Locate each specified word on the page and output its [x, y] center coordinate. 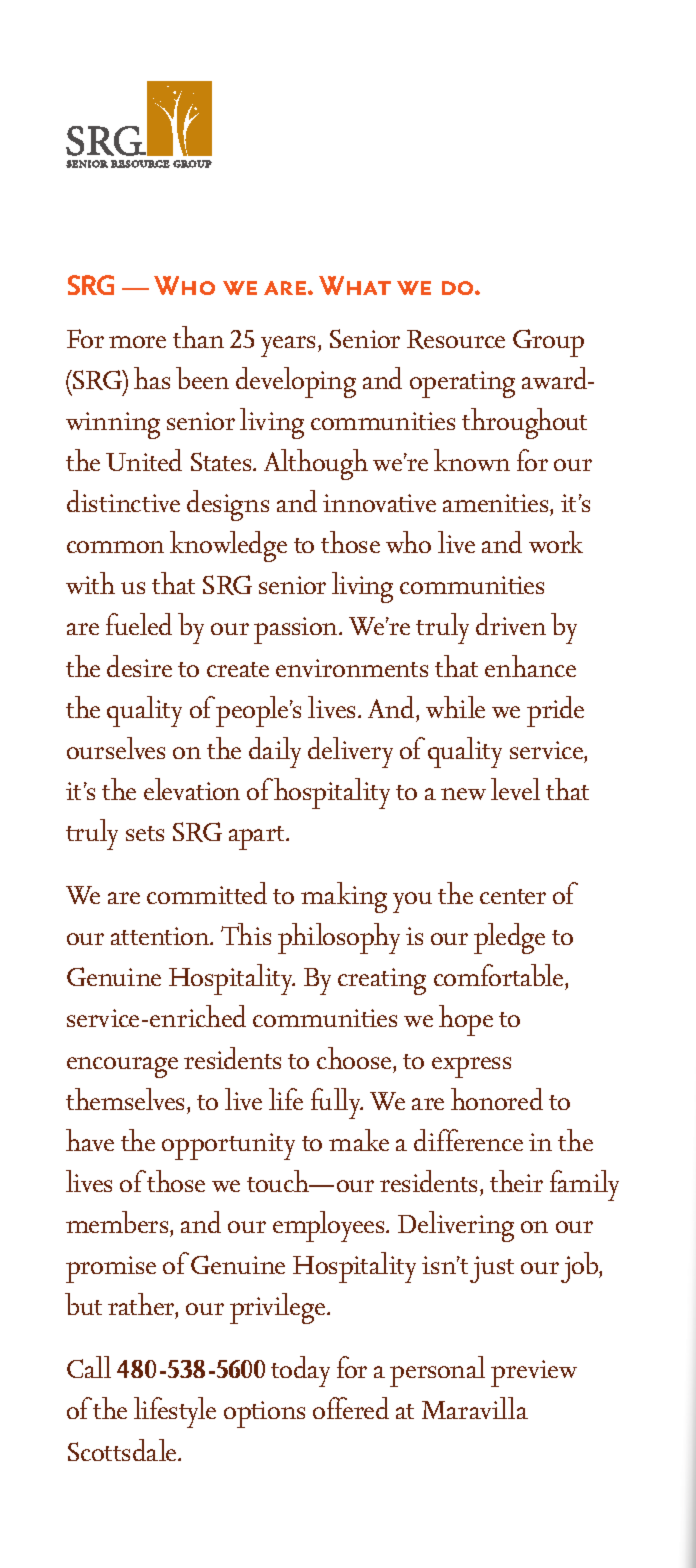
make [359, 1140]
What [355, 285]
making [344, 897]
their [516, 1181]
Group [548, 343]
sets [145, 833]
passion [297, 630]
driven [511, 624]
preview [534, 1373]
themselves [127, 1099]
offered [351, 1408]
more [137, 342]
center [513, 896]
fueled [139, 624]
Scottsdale [123, 1450]
